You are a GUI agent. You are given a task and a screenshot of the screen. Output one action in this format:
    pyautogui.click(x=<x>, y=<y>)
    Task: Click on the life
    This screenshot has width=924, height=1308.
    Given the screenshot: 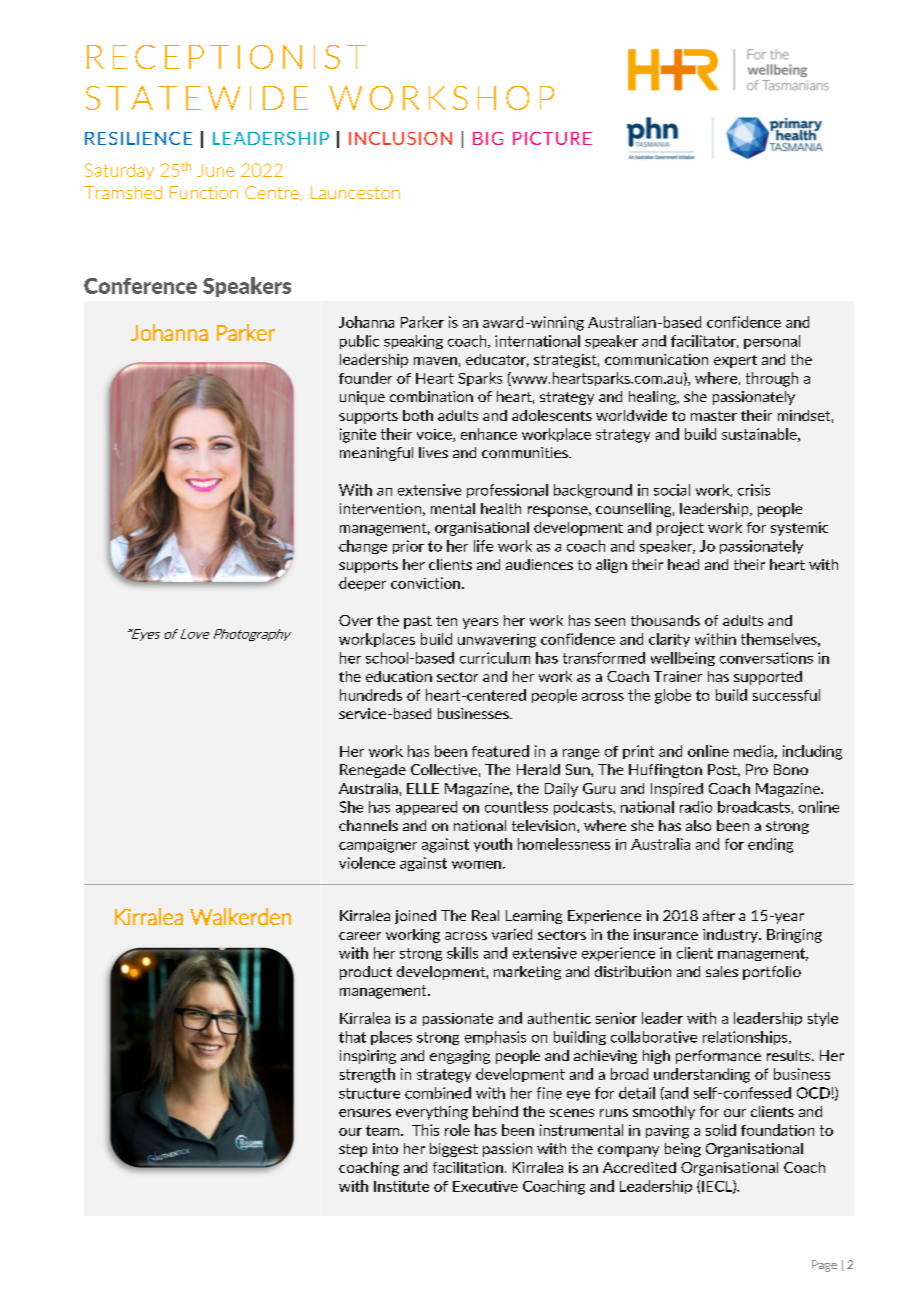 What is the action you would take?
    pyautogui.click(x=483, y=546)
